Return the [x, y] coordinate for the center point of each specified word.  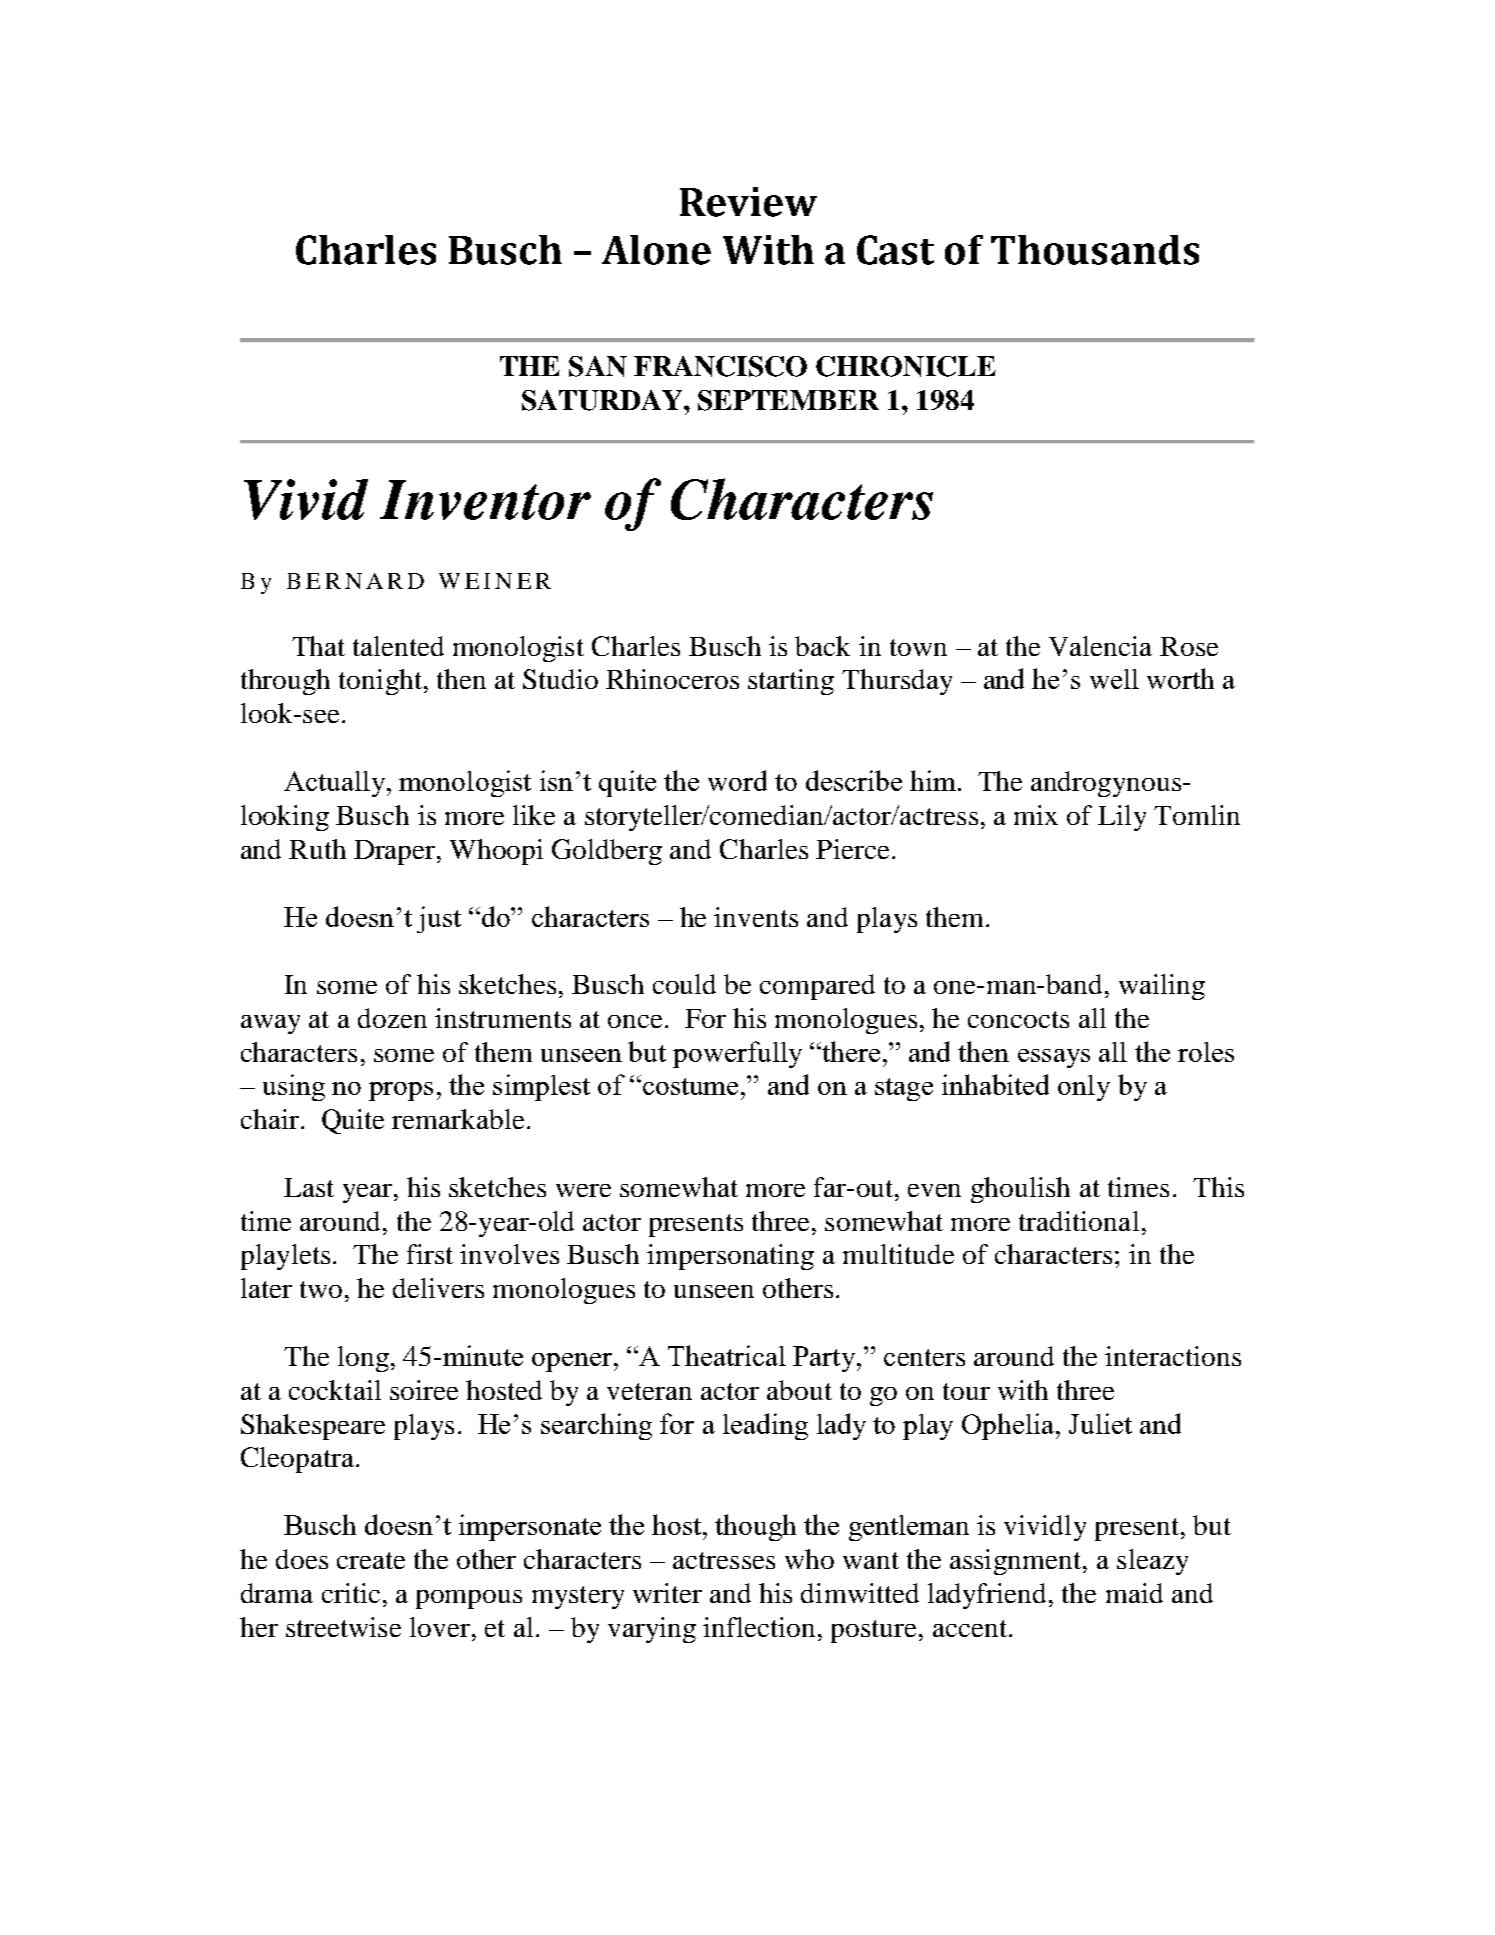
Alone [656, 250]
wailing [1162, 987]
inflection [759, 1627]
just [439, 919]
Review [748, 202]
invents [756, 917]
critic [351, 1593]
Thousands [1095, 250]
